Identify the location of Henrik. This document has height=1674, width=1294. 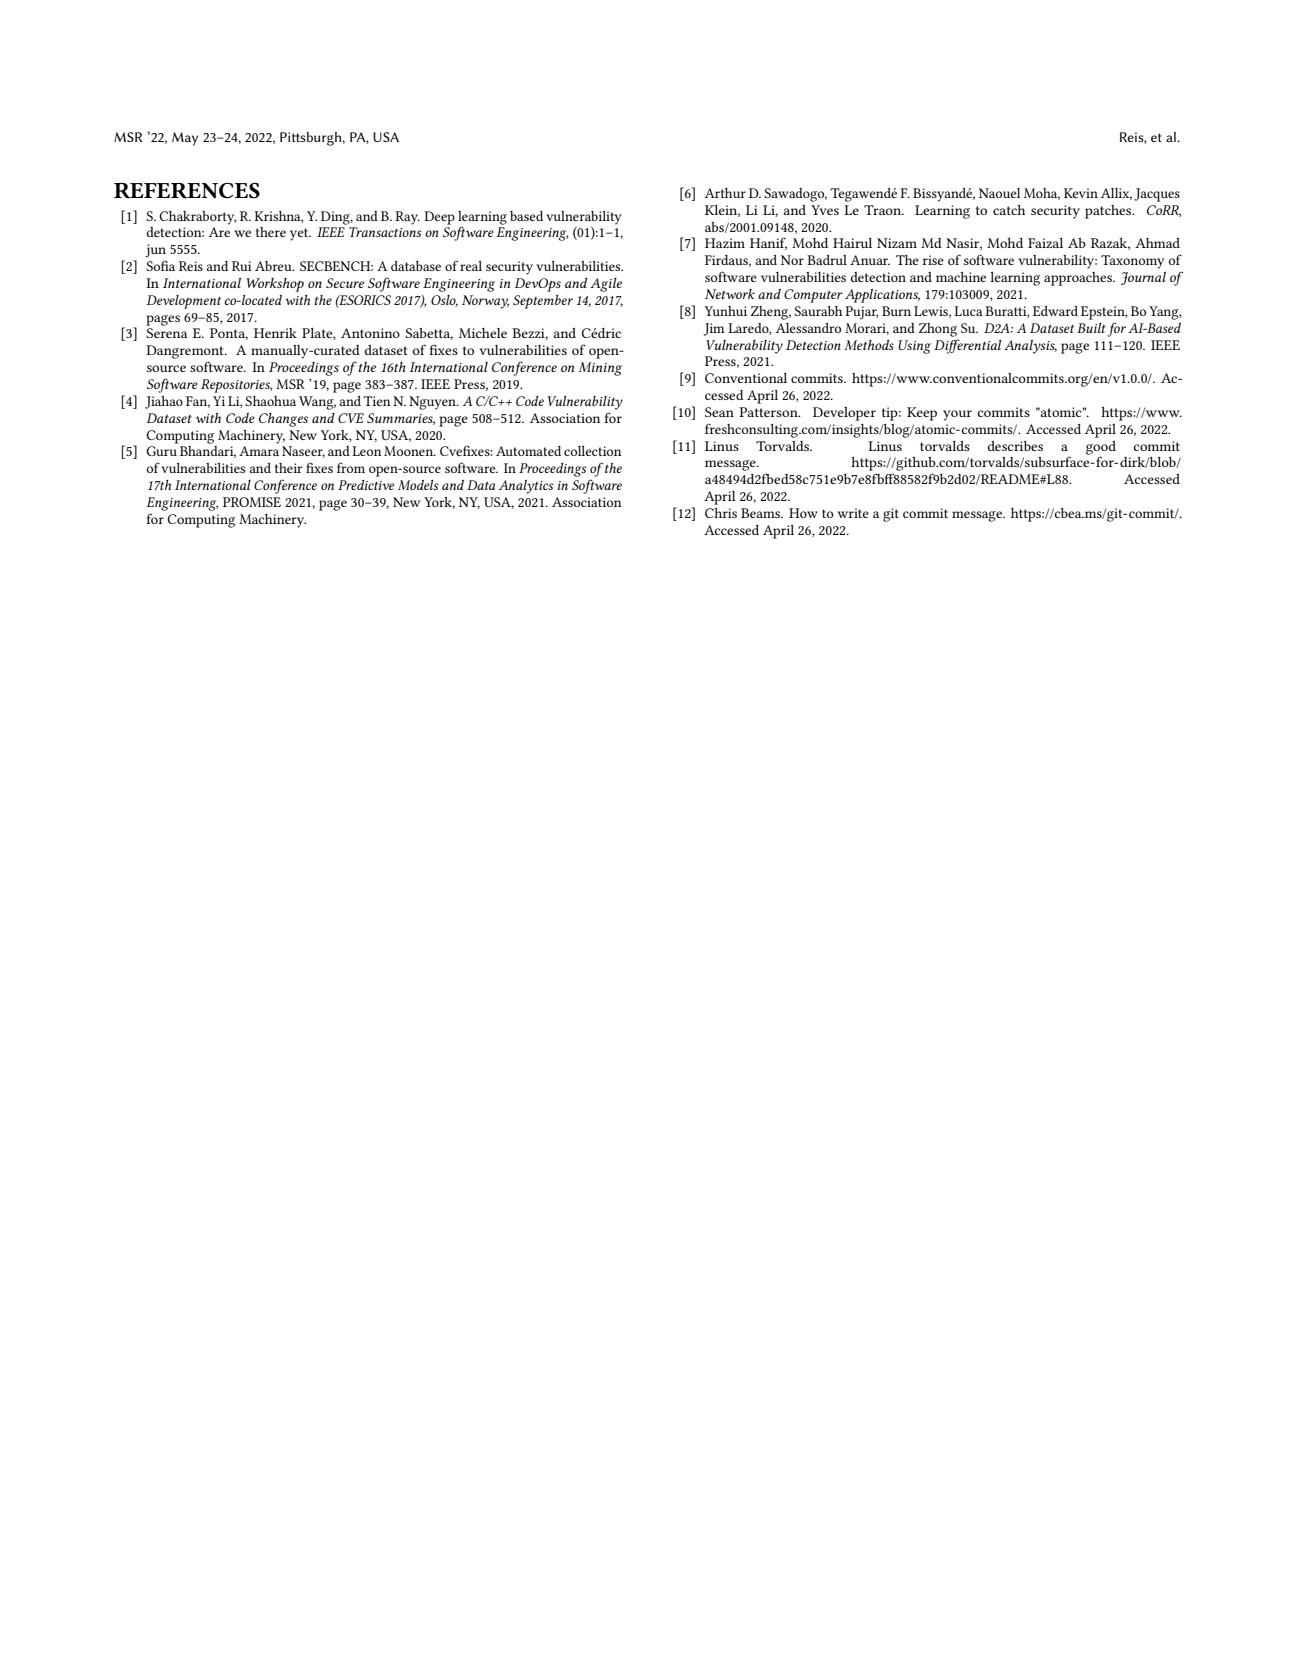
(275, 333).
